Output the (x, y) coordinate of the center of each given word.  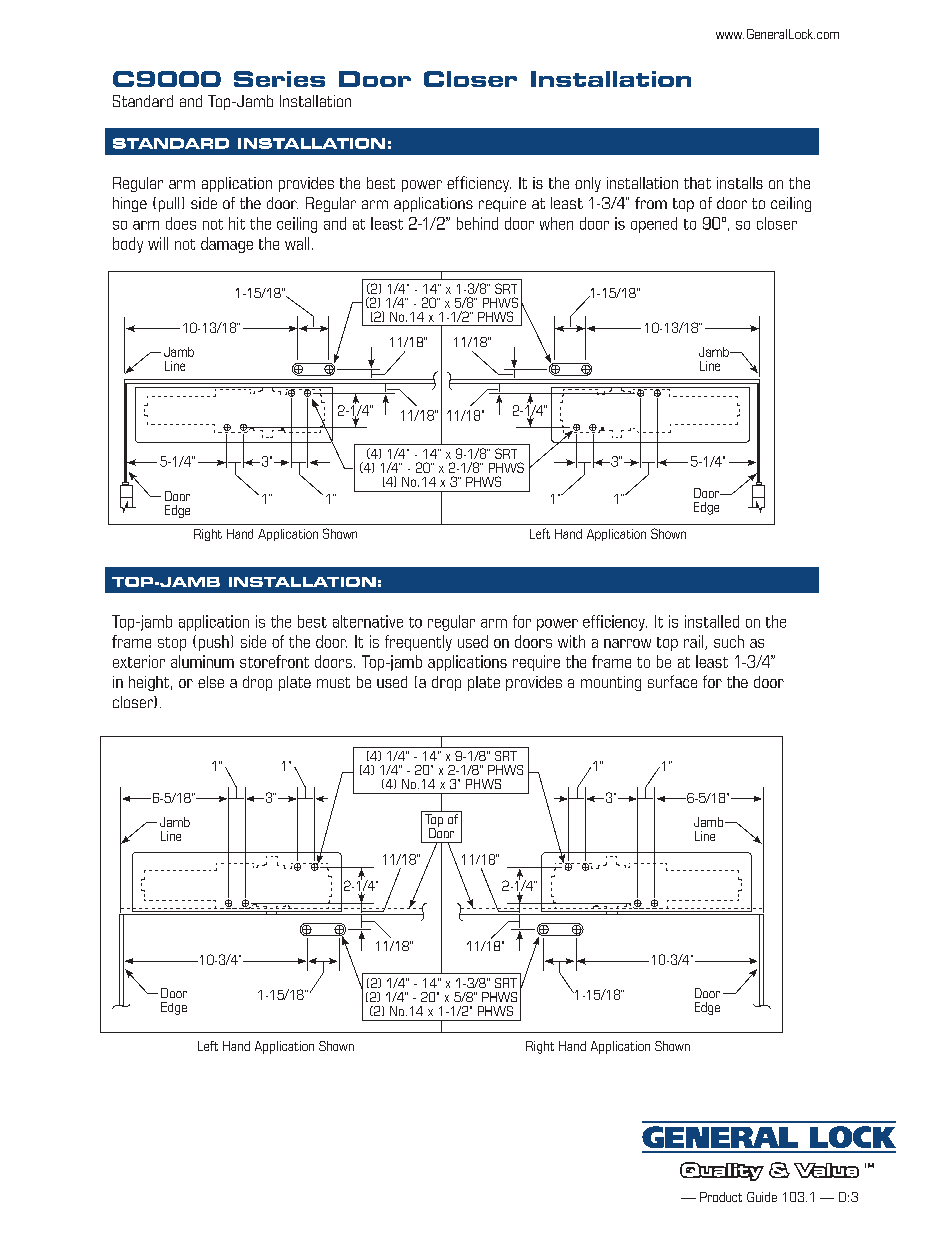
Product (721, 1197)
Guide (762, 1197)
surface (672, 681)
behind (477, 223)
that (697, 183)
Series (279, 79)
